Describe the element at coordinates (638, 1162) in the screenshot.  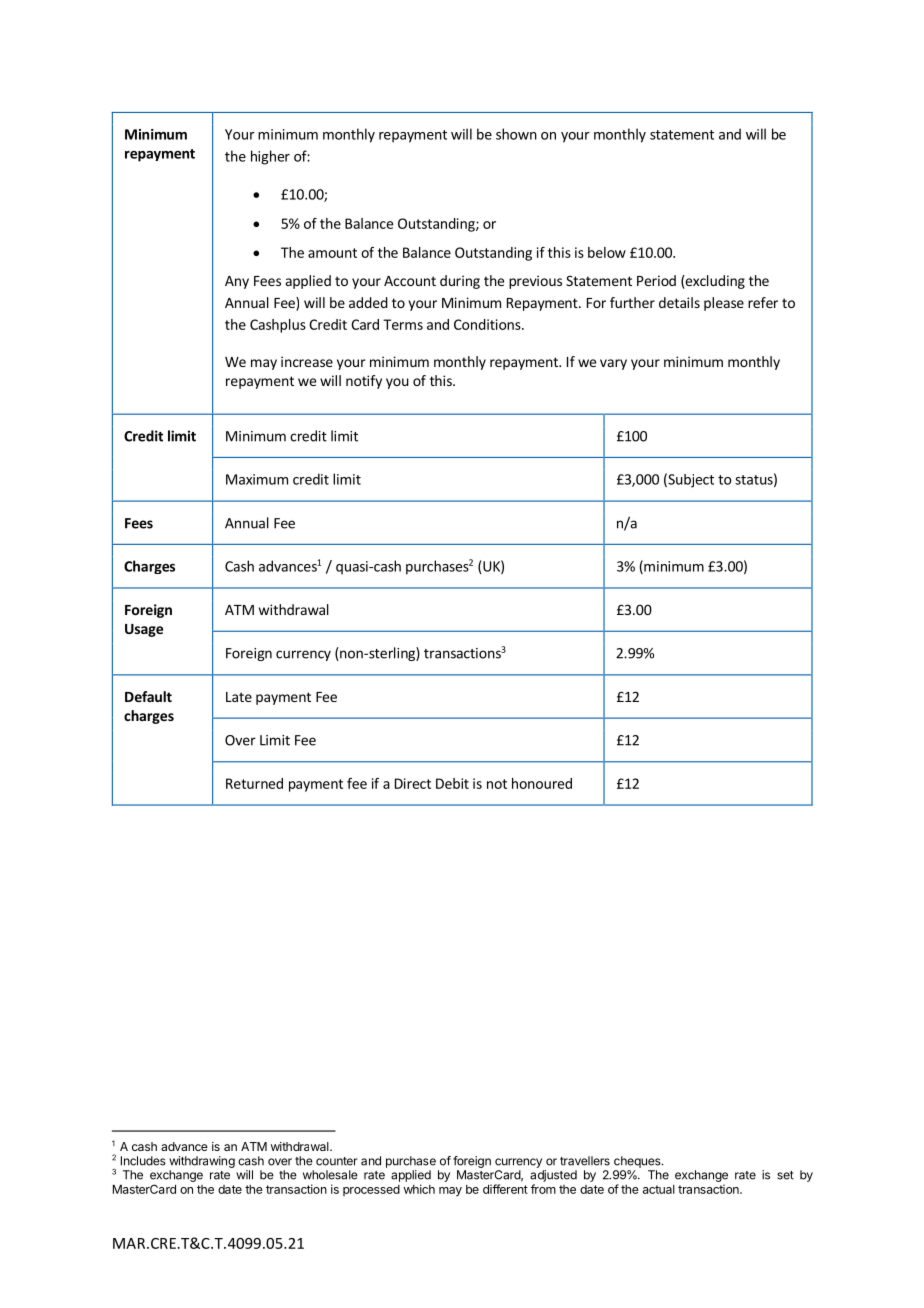
I see `cheques` at that location.
